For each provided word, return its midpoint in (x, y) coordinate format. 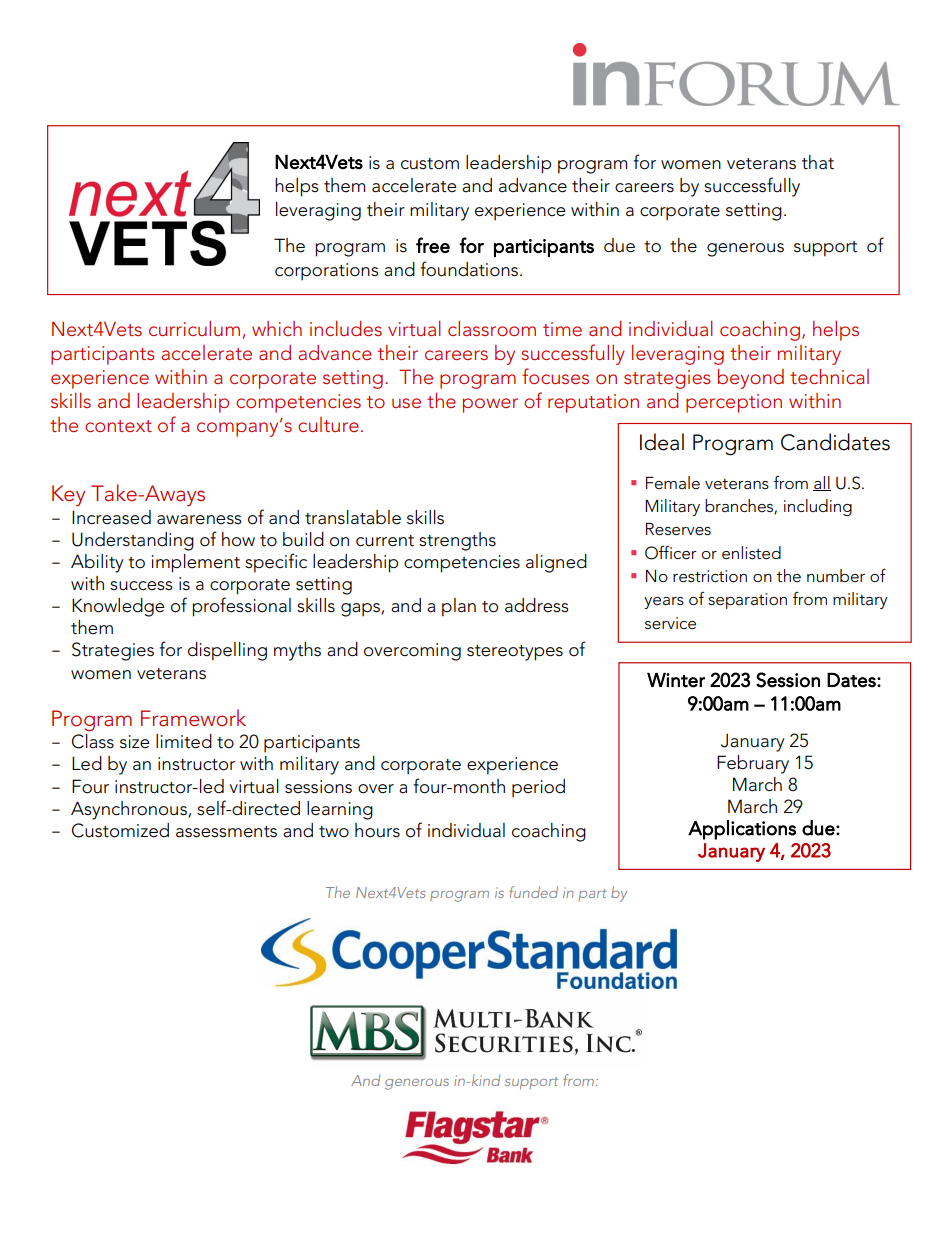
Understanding (133, 541)
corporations (327, 272)
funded (533, 892)
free (433, 245)
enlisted (751, 553)
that (818, 162)
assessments (226, 832)
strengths (457, 541)
